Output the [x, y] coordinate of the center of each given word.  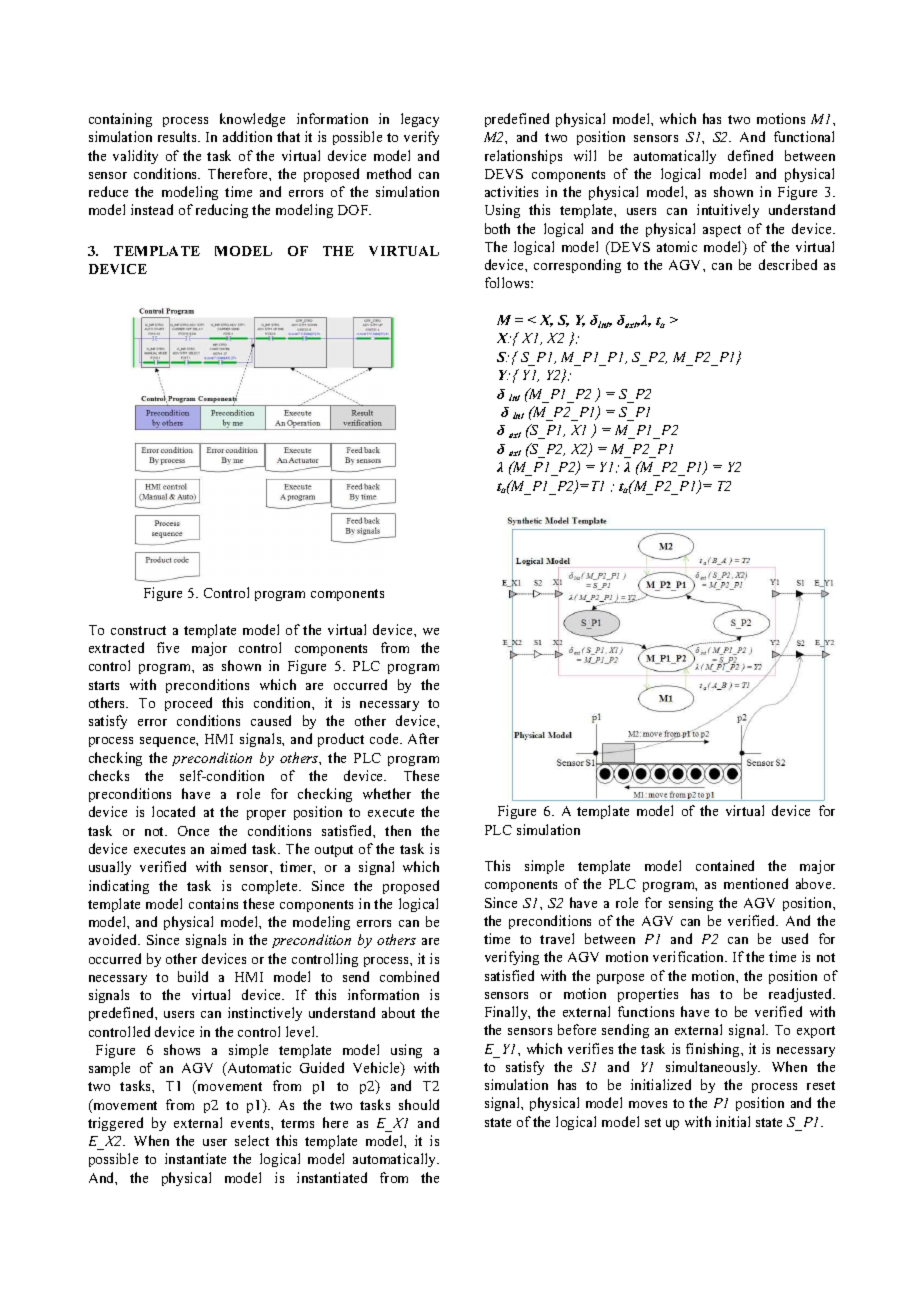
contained [725, 865]
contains [213, 903]
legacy [420, 120]
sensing [691, 904]
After [423, 738]
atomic [677, 246]
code [385, 738]
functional [804, 136]
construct [138, 630]
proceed [188, 704]
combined [409, 976]
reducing [222, 211]
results [178, 136]
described [788, 264]
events [251, 1123]
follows [508, 282]
